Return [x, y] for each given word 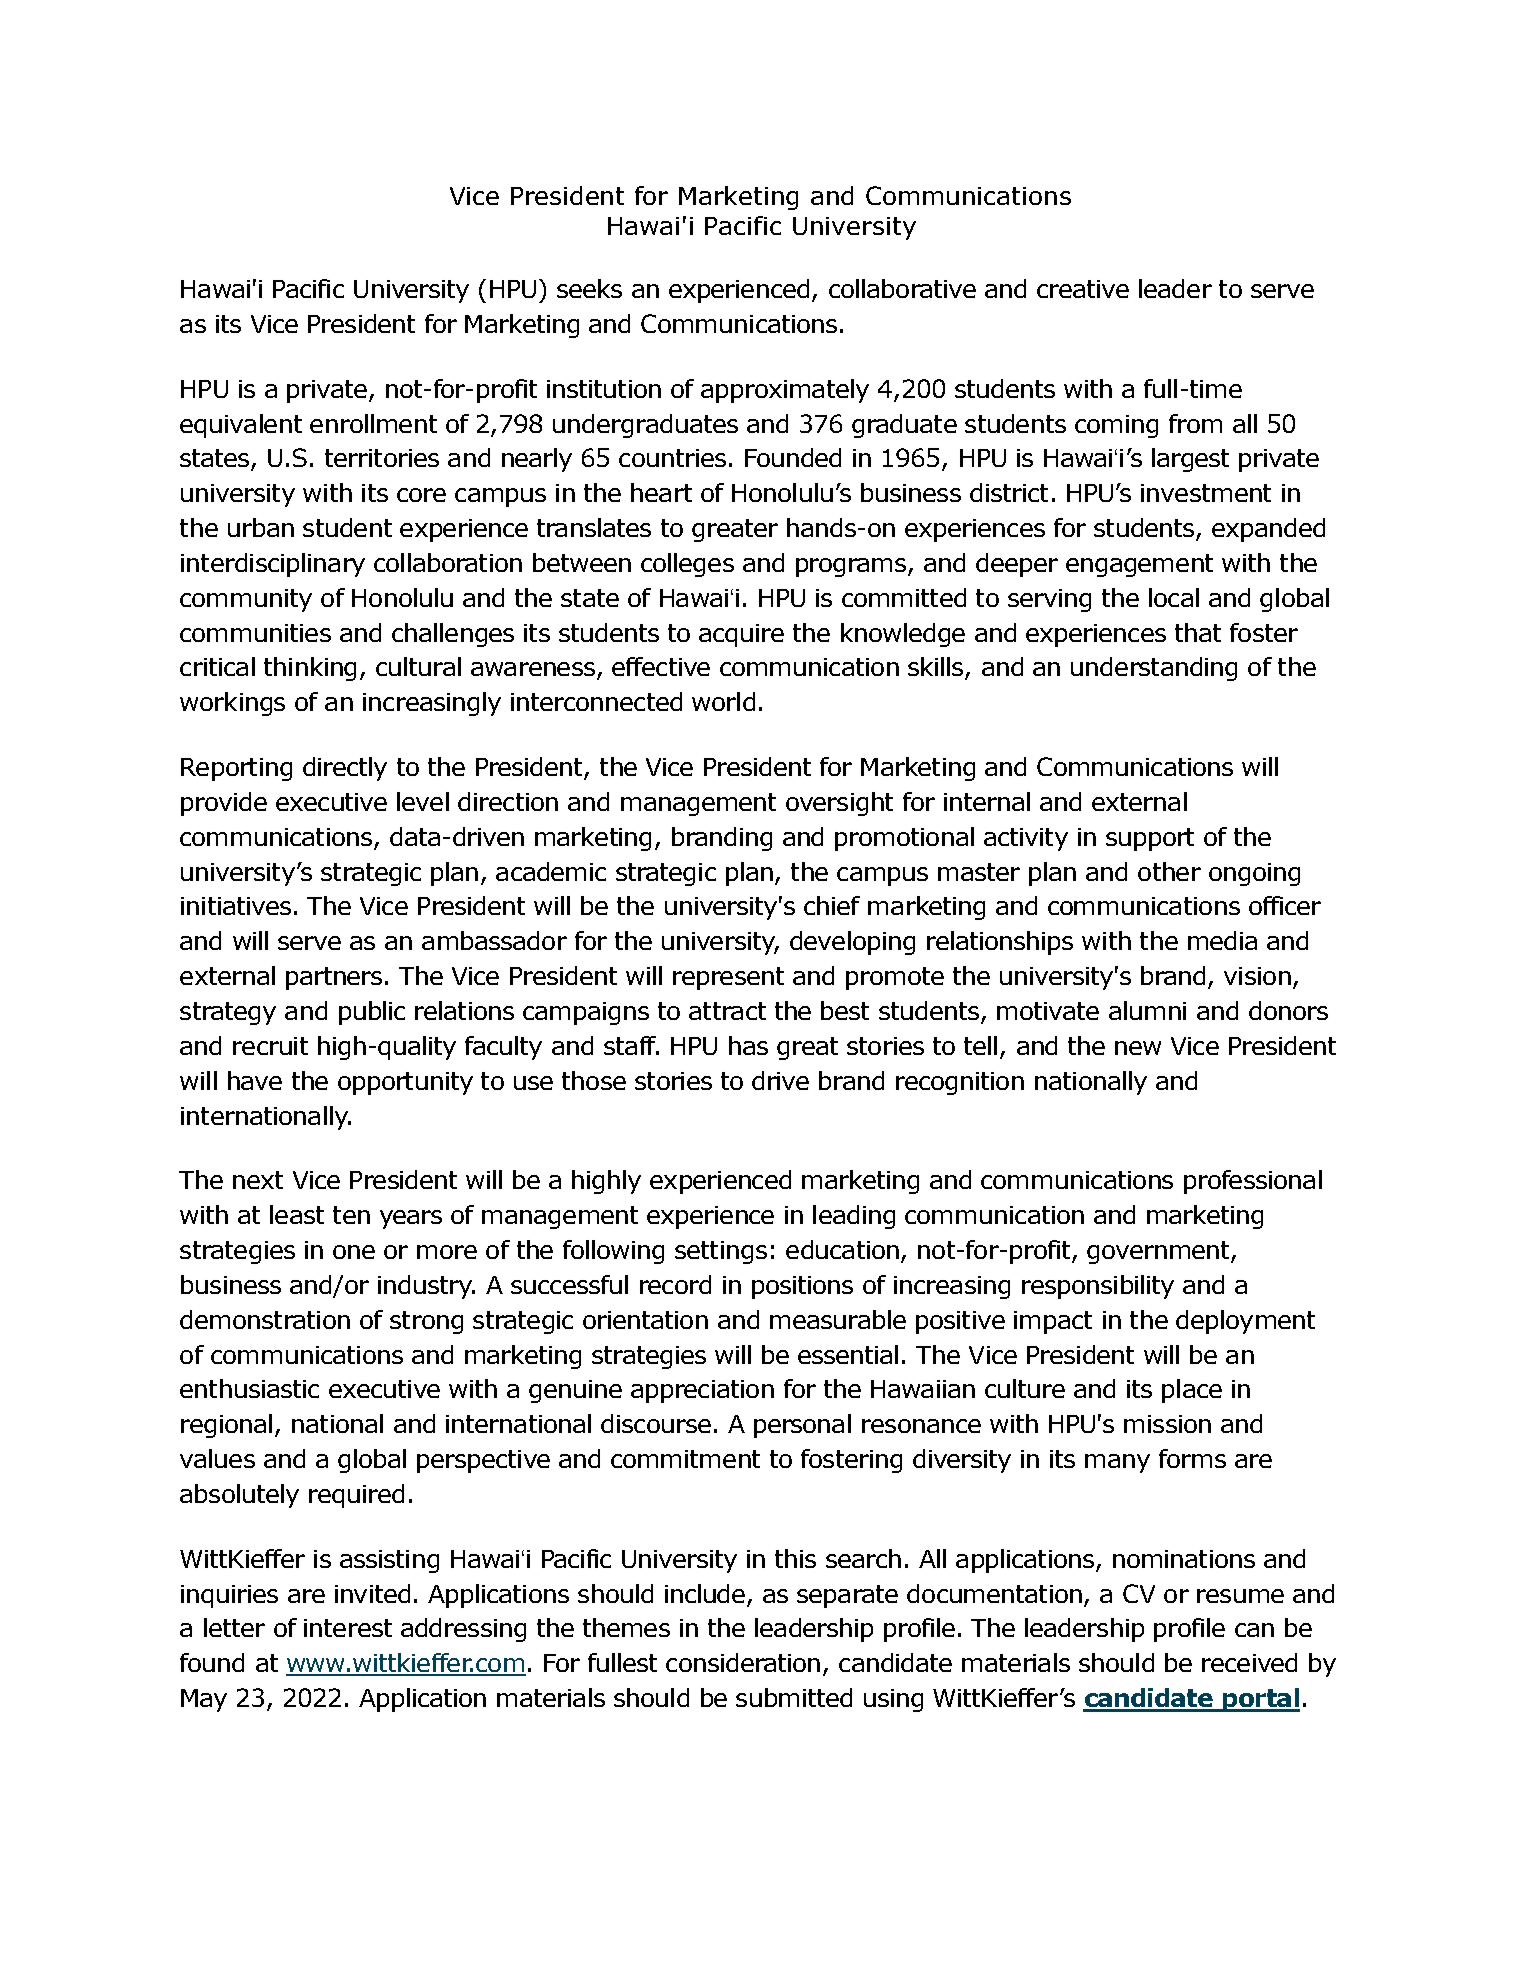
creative [1083, 289]
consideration [743, 1662]
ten [351, 1215]
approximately [785, 391]
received [1249, 1662]
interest [348, 1628]
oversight [839, 804]
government [1159, 1252]
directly [345, 769]
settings [721, 1252]
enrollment [373, 423]
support [1150, 839]
